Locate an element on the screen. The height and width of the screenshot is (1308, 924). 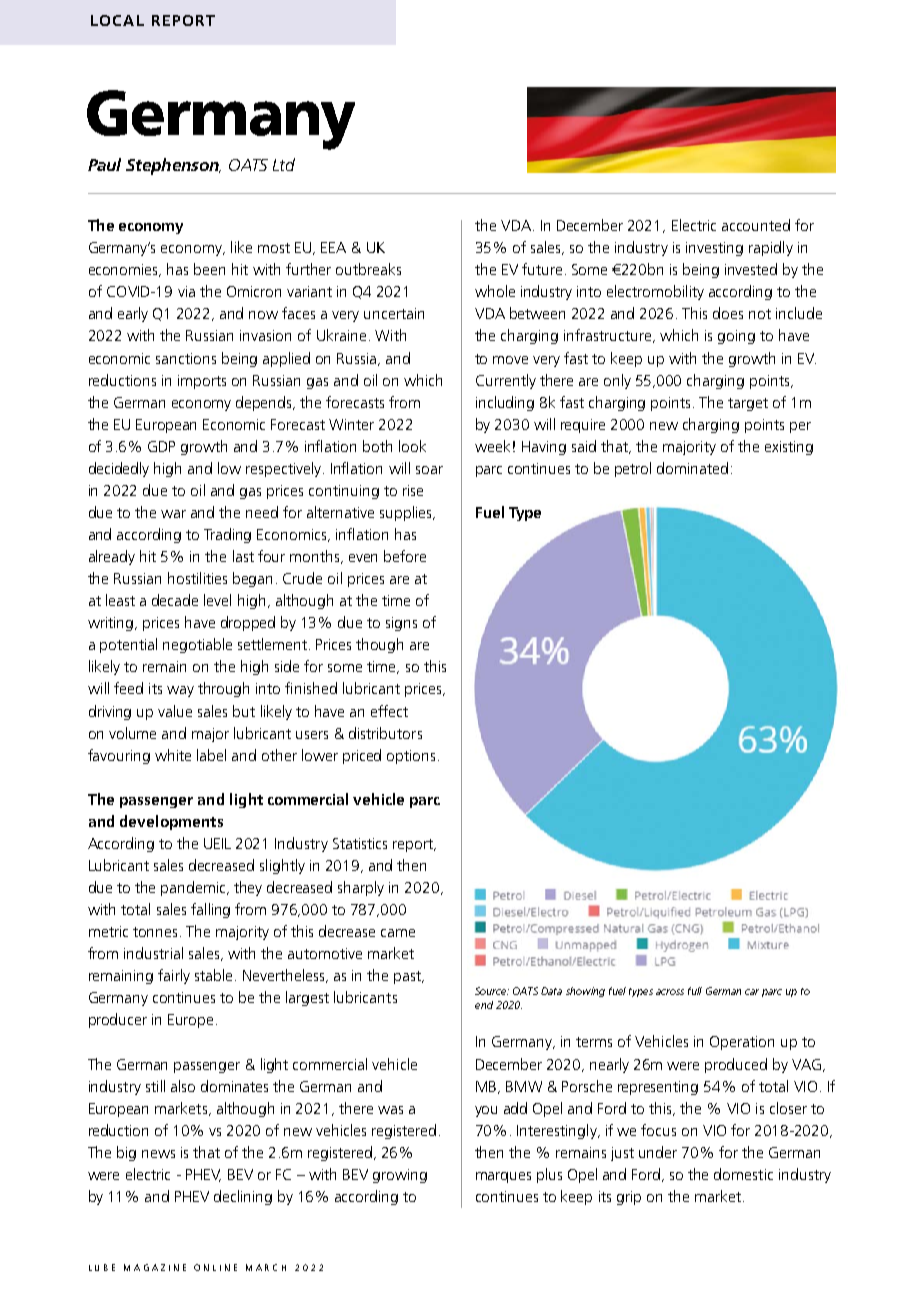
ONLINE is located at coordinates (215, 1267).
